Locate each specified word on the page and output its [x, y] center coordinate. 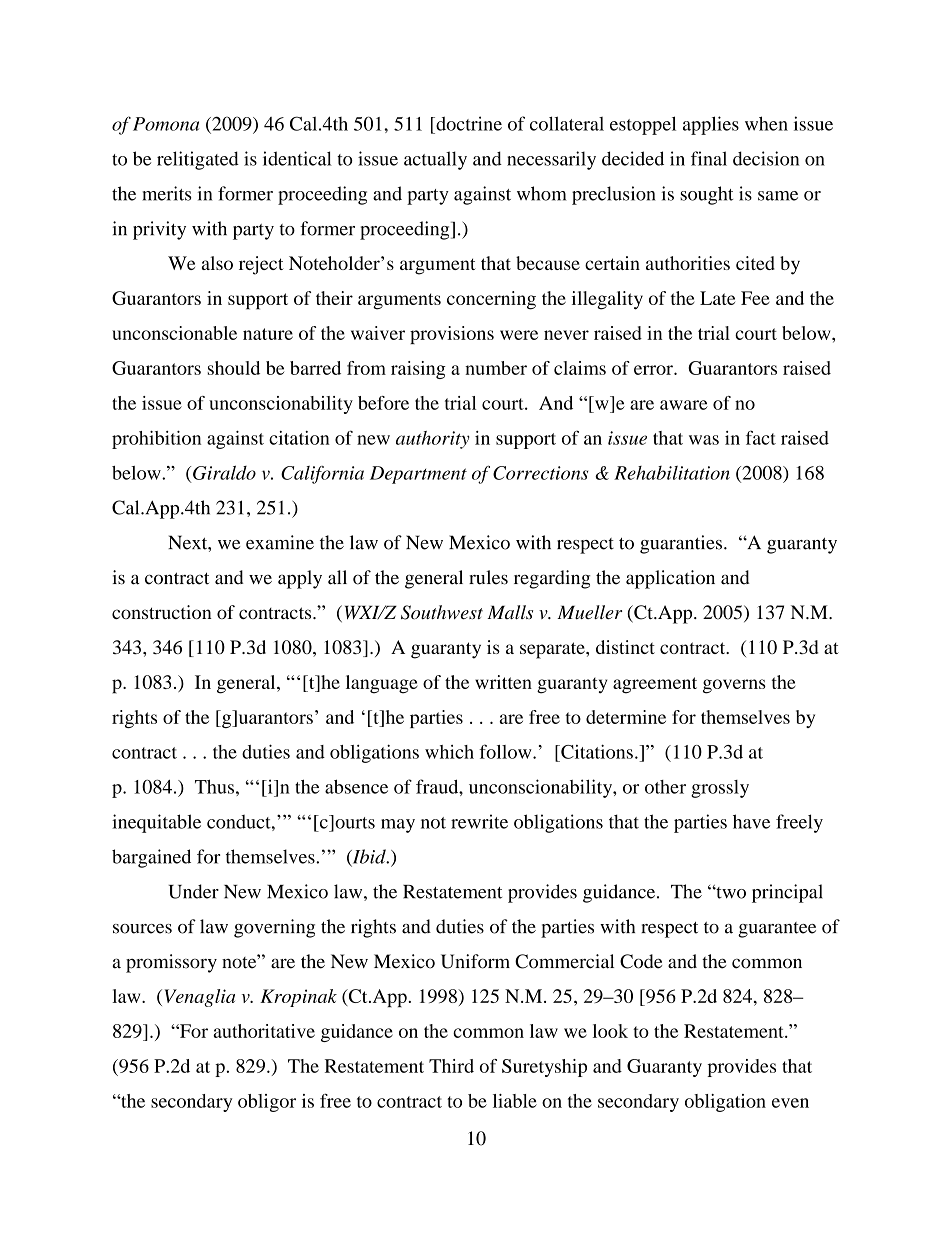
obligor [267, 1103]
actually [435, 160]
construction [162, 612]
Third [451, 1066]
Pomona [166, 124]
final [709, 158]
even [790, 1103]
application [670, 579]
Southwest [442, 612]
